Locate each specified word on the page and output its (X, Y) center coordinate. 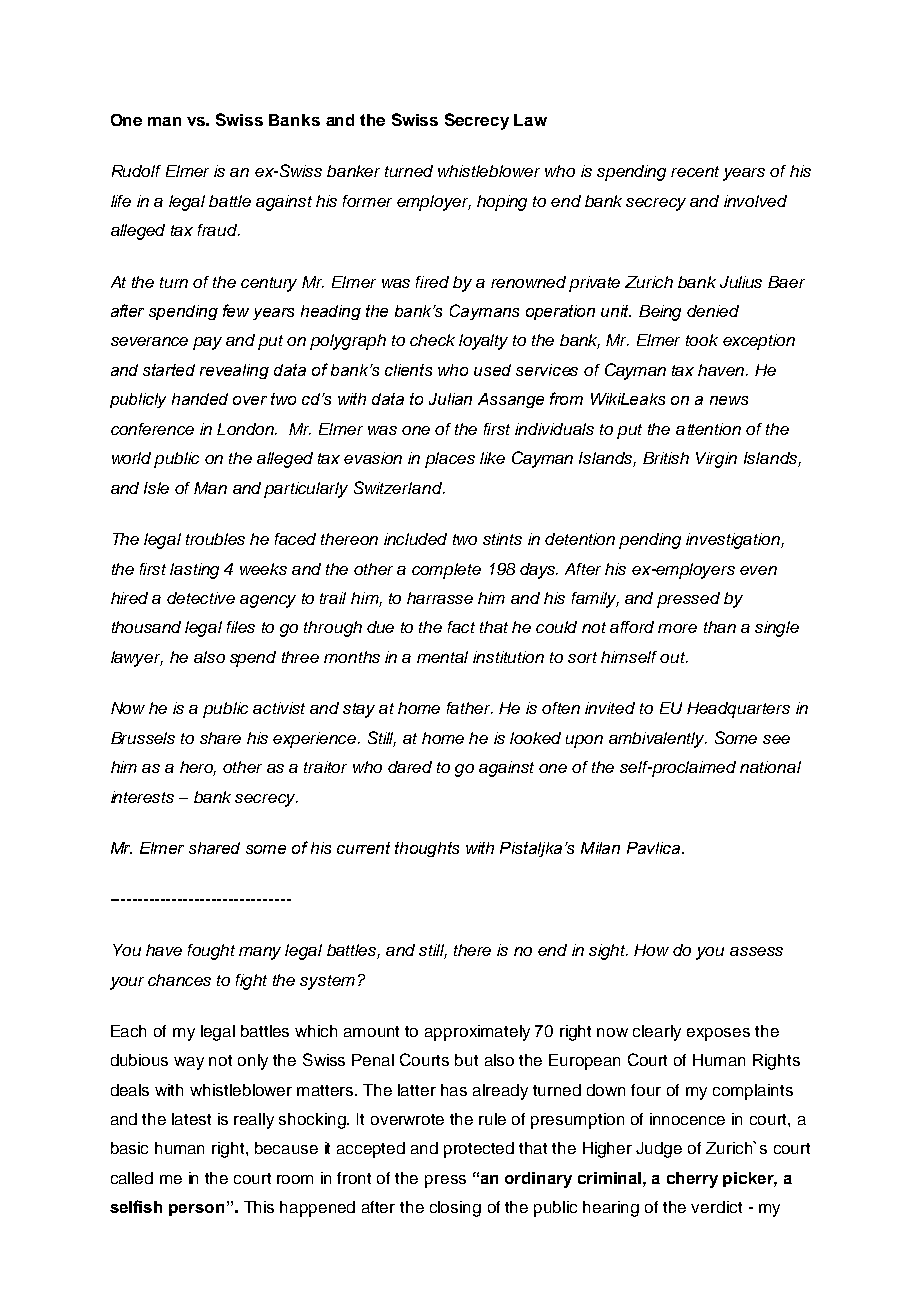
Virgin (716, 460)
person (196, 1210)
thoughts (427, 849)
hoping (502, 203)
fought (211, 952)
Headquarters (738, 710)
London (247, 429)
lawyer (137, 659)
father (470, 708)
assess (756, 951)
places (450, 460)
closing (455, 1209)
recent (695, 171)
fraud (219, 230)
